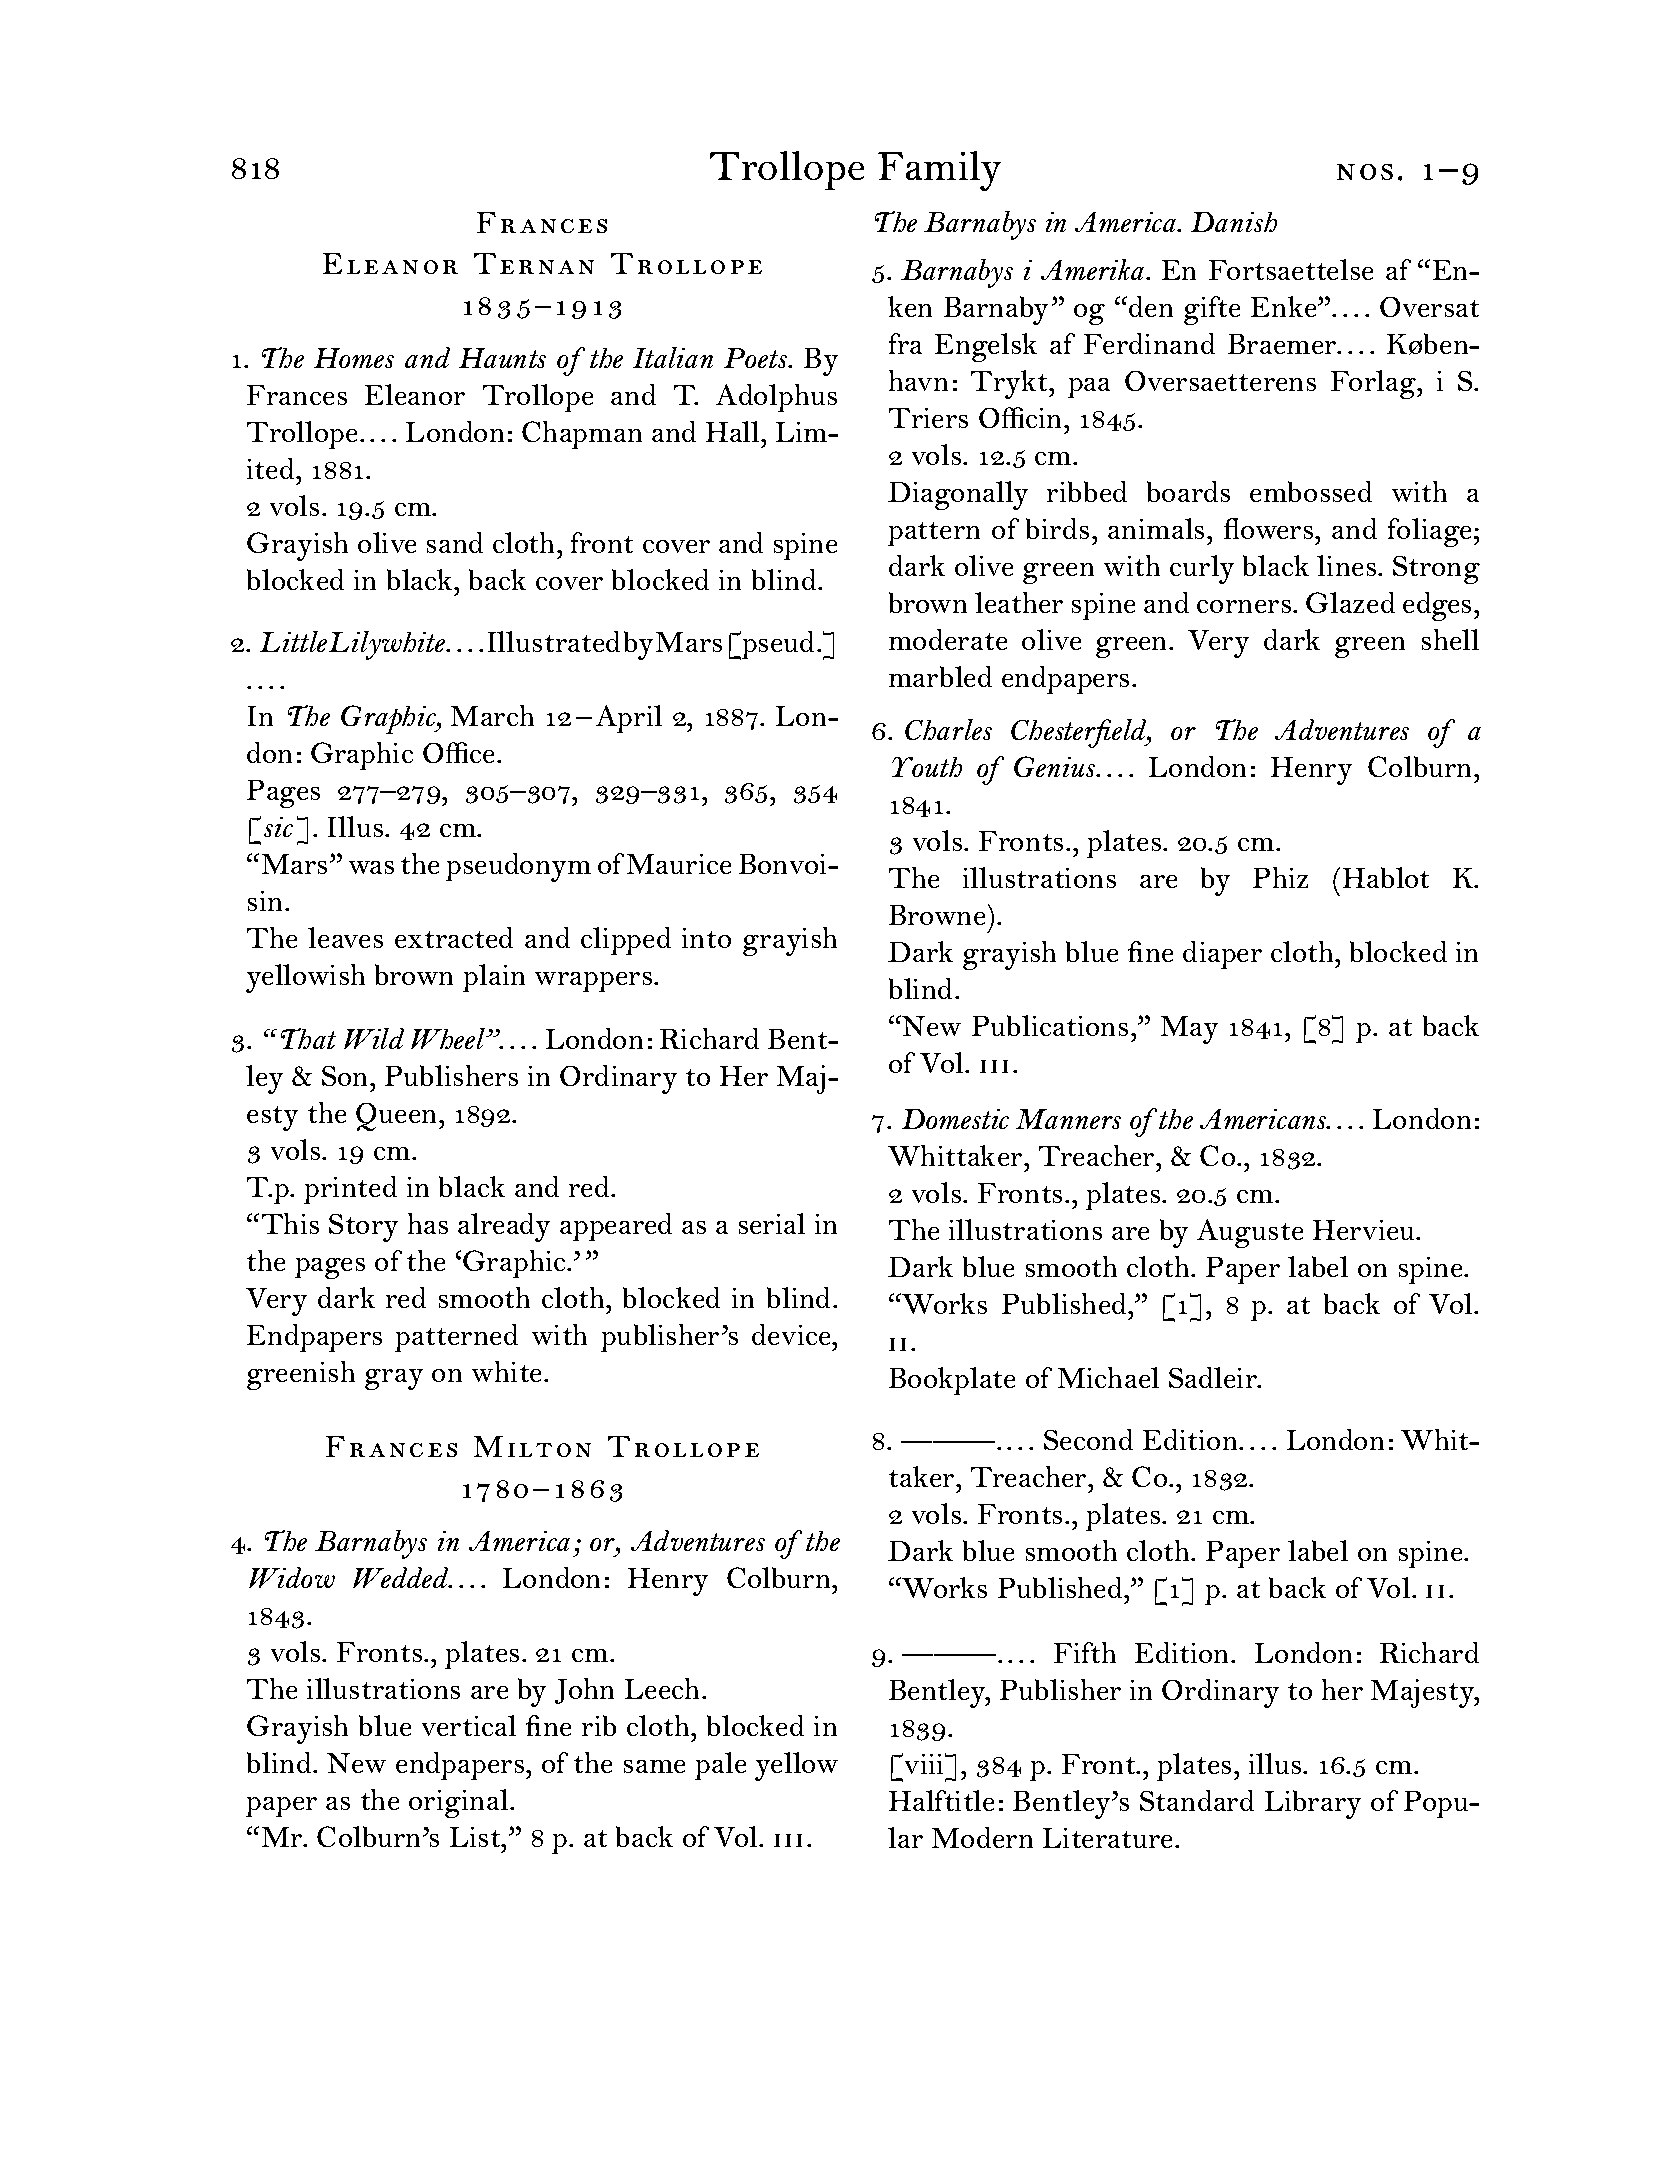 This screenshot has height=2171, width=1678. Describe the element at coordinates (948, 639) in the screenshot. I see `moderate` at that location.
